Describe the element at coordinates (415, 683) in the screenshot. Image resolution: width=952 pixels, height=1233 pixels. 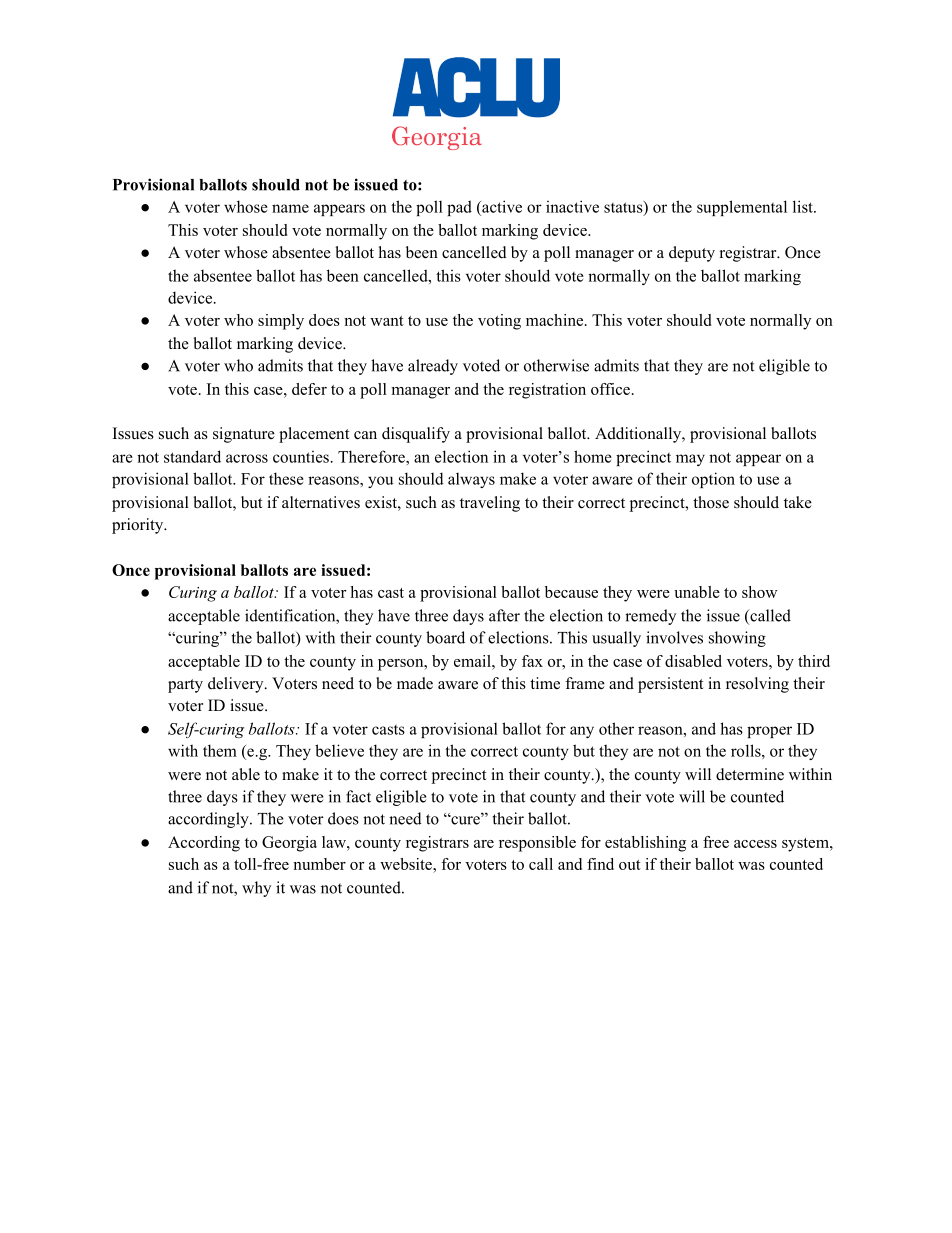
I see `made` at that location.
